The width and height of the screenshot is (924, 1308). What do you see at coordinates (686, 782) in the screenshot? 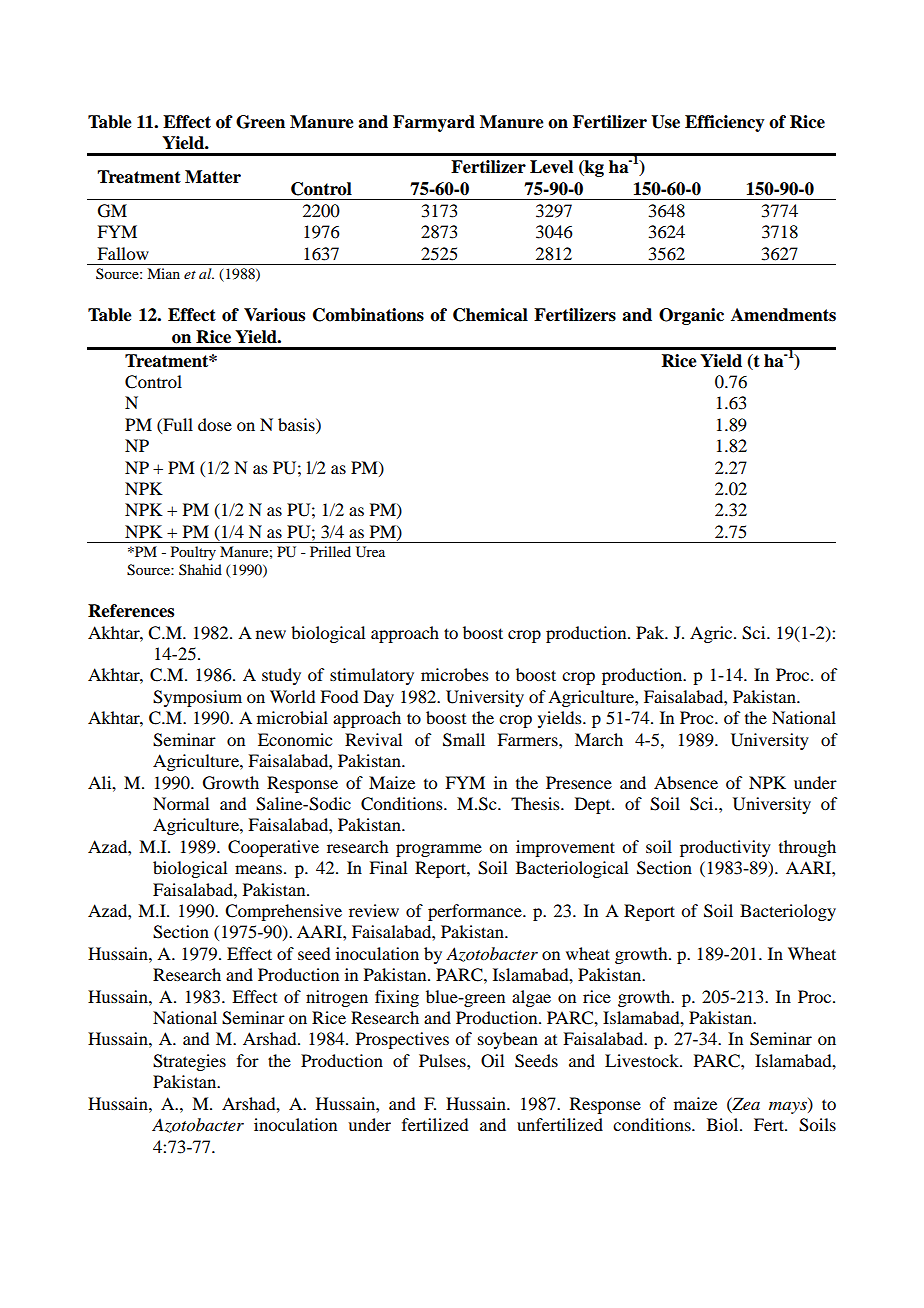
I see `Absence` at bounding box center [686, 782].
